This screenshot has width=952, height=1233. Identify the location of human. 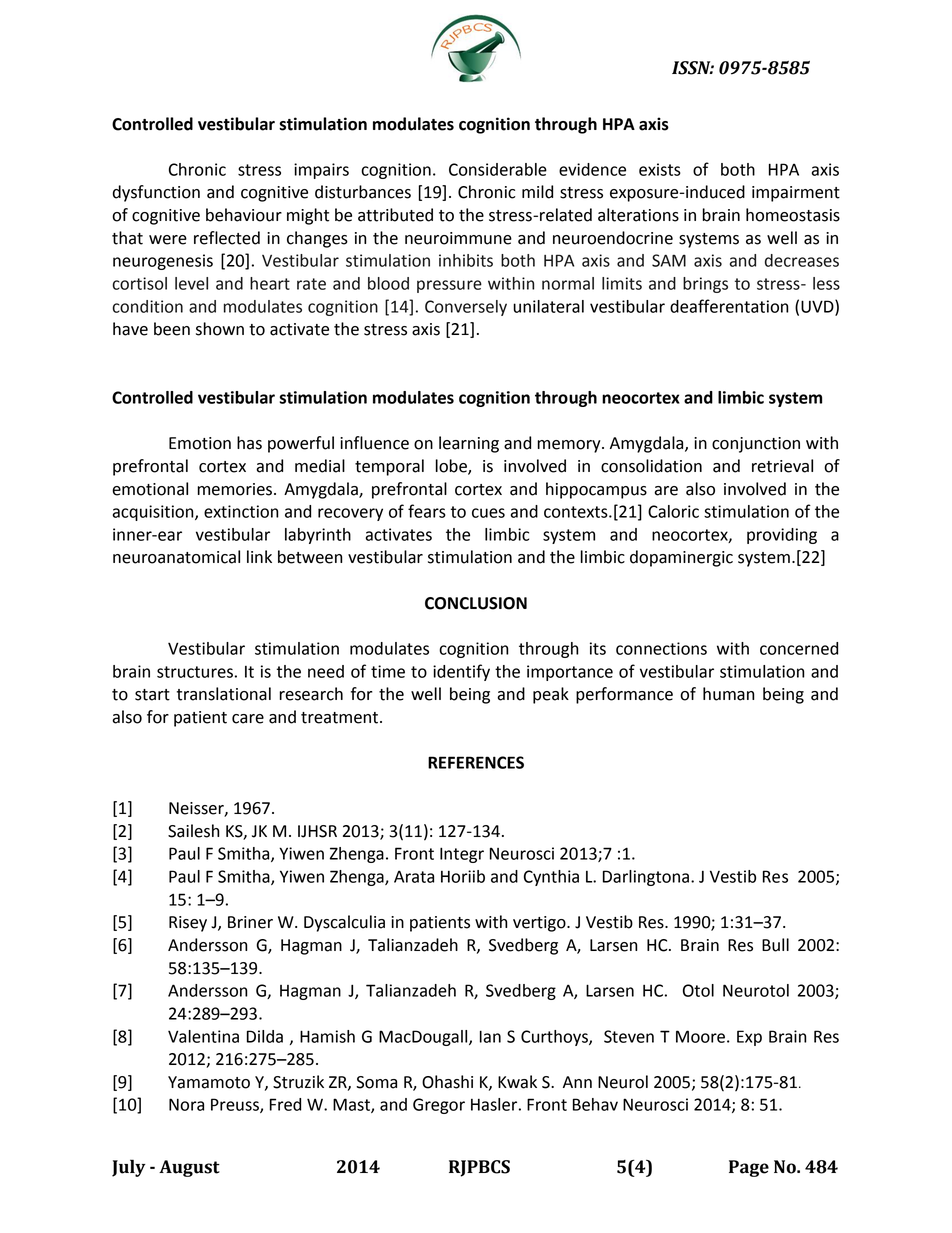
(728, 694).
